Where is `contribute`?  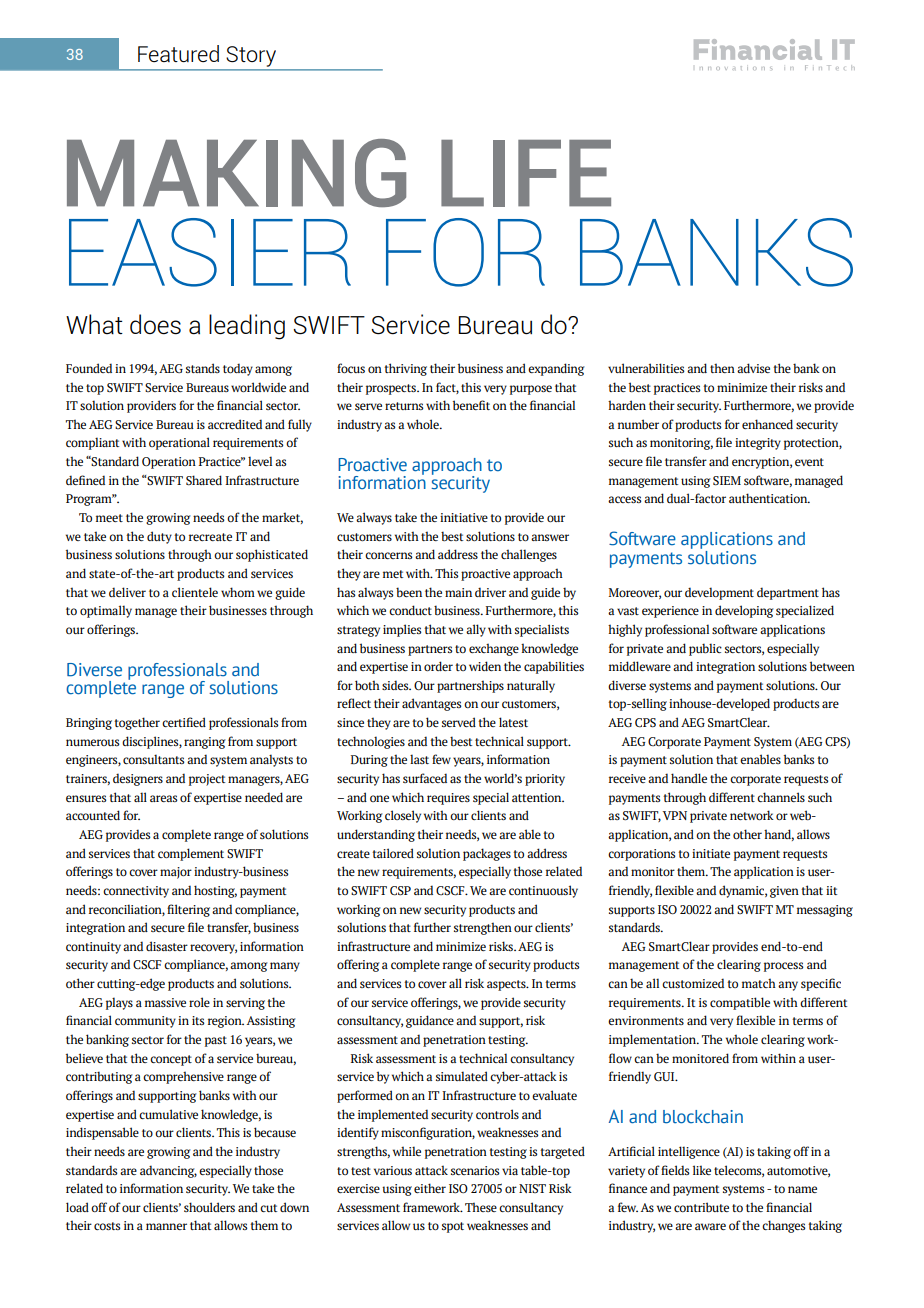 contribute is located at coordinates (701, 1207).
